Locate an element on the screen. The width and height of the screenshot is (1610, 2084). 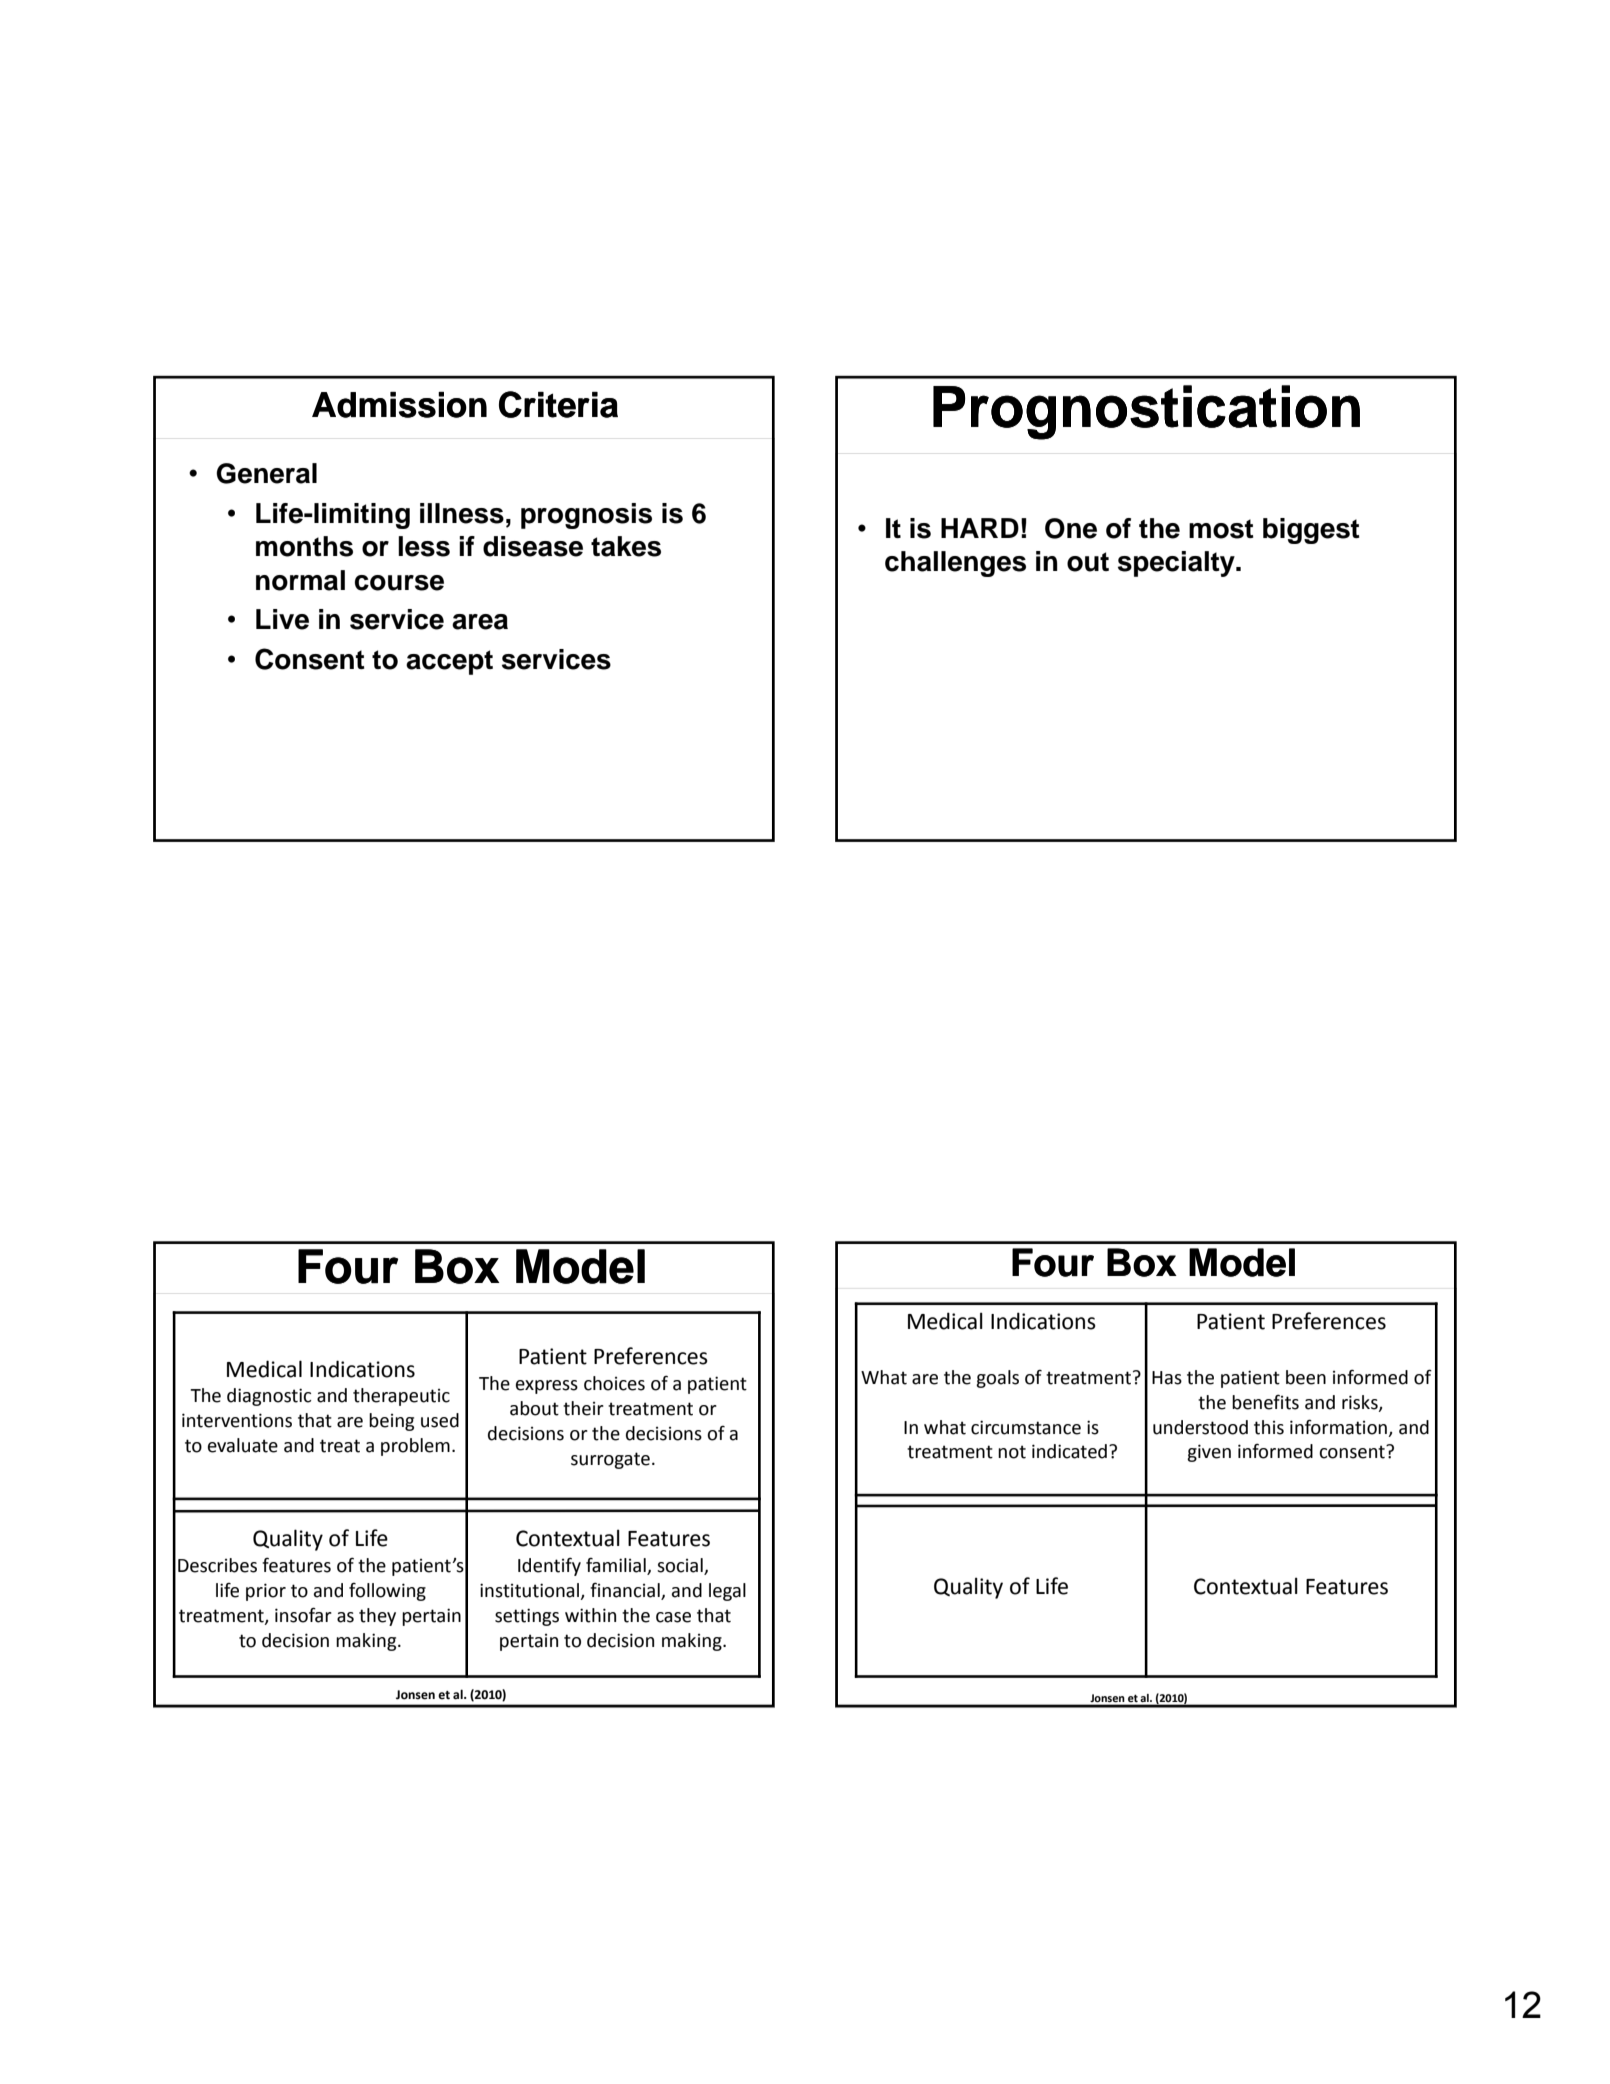
most is located at coordinates (1221, 529).
